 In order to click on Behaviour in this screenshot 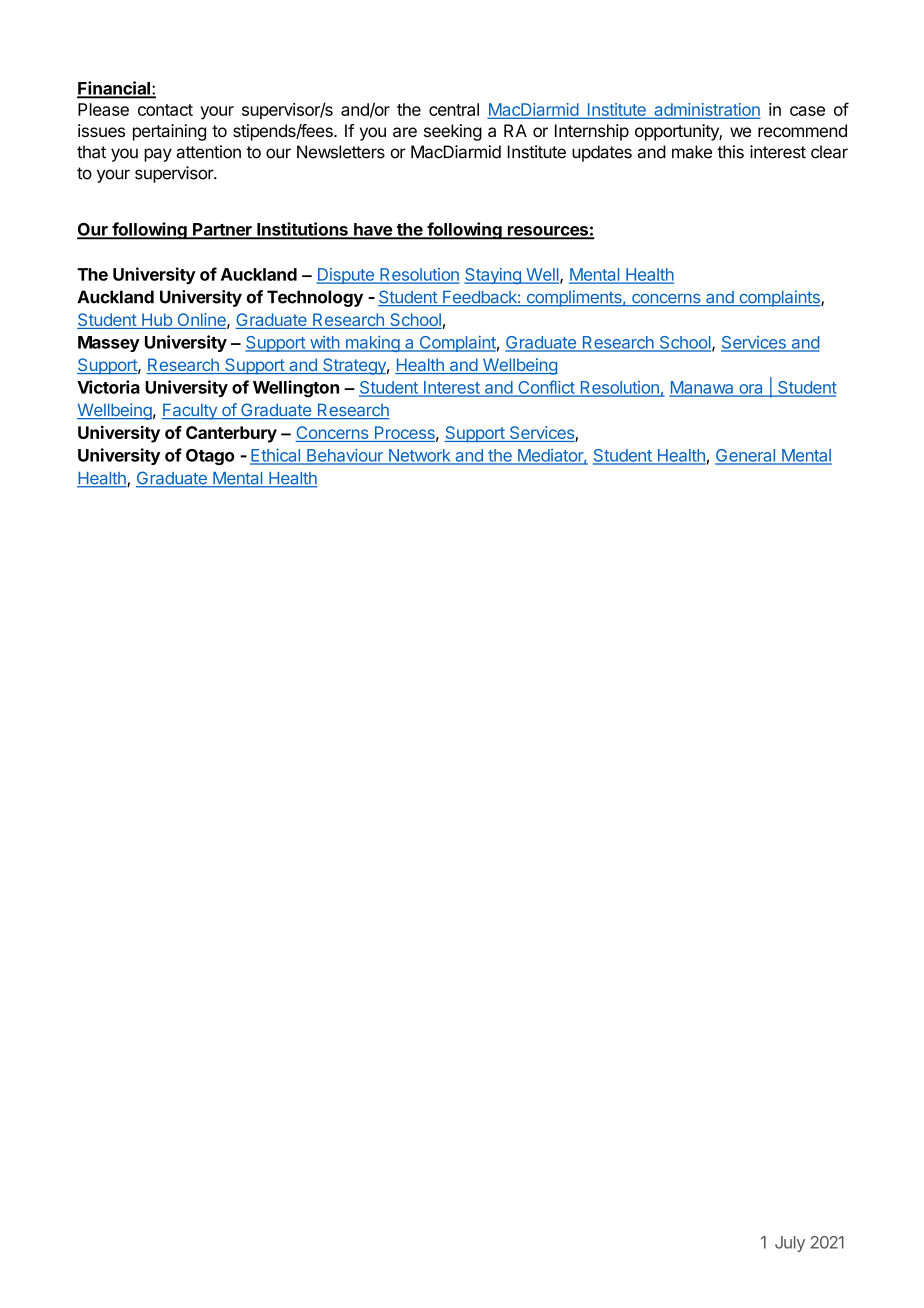, I will do `click(345, 456)`.
